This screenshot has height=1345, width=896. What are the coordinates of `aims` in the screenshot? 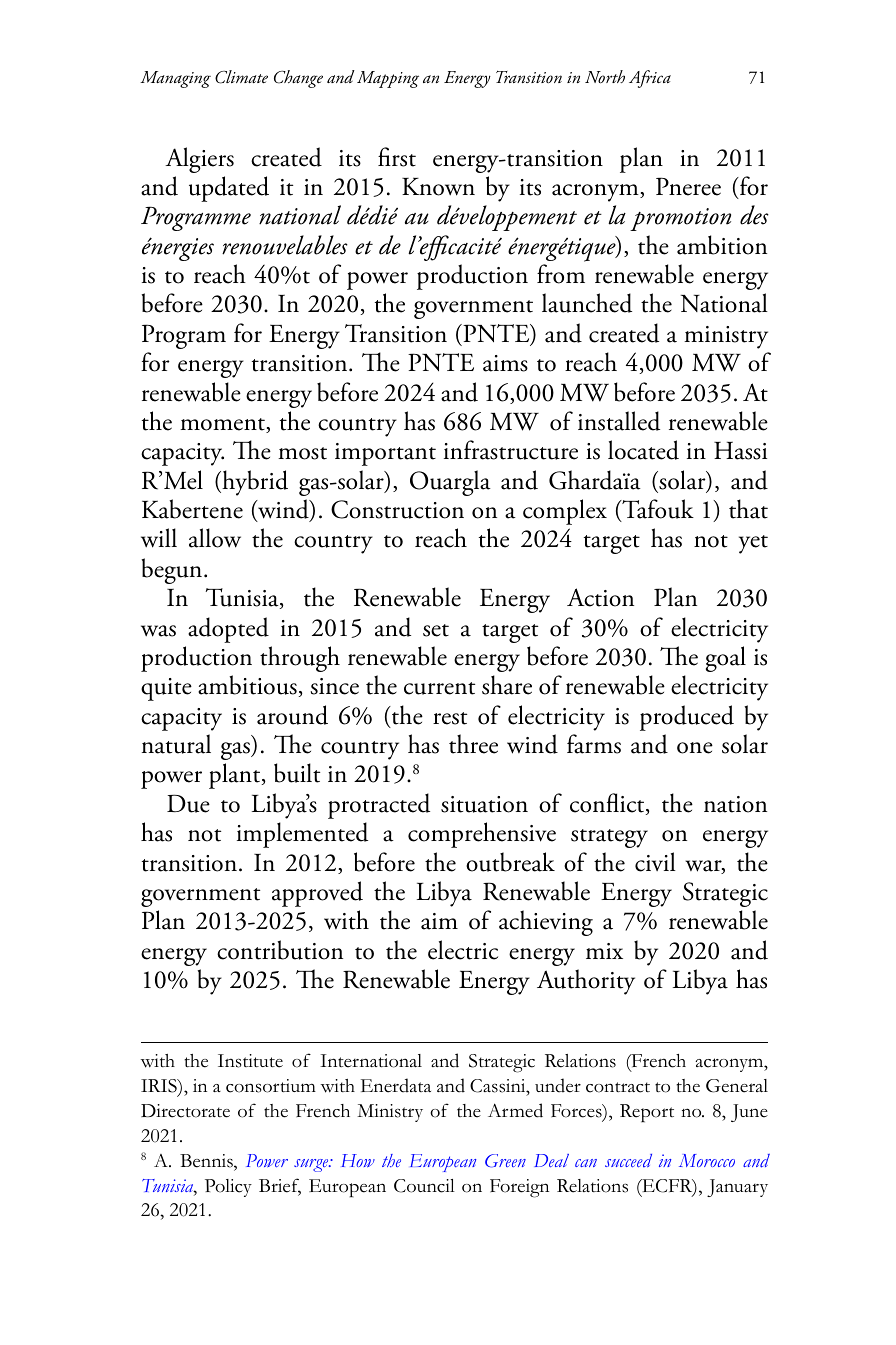 It's located at (505, 363).
